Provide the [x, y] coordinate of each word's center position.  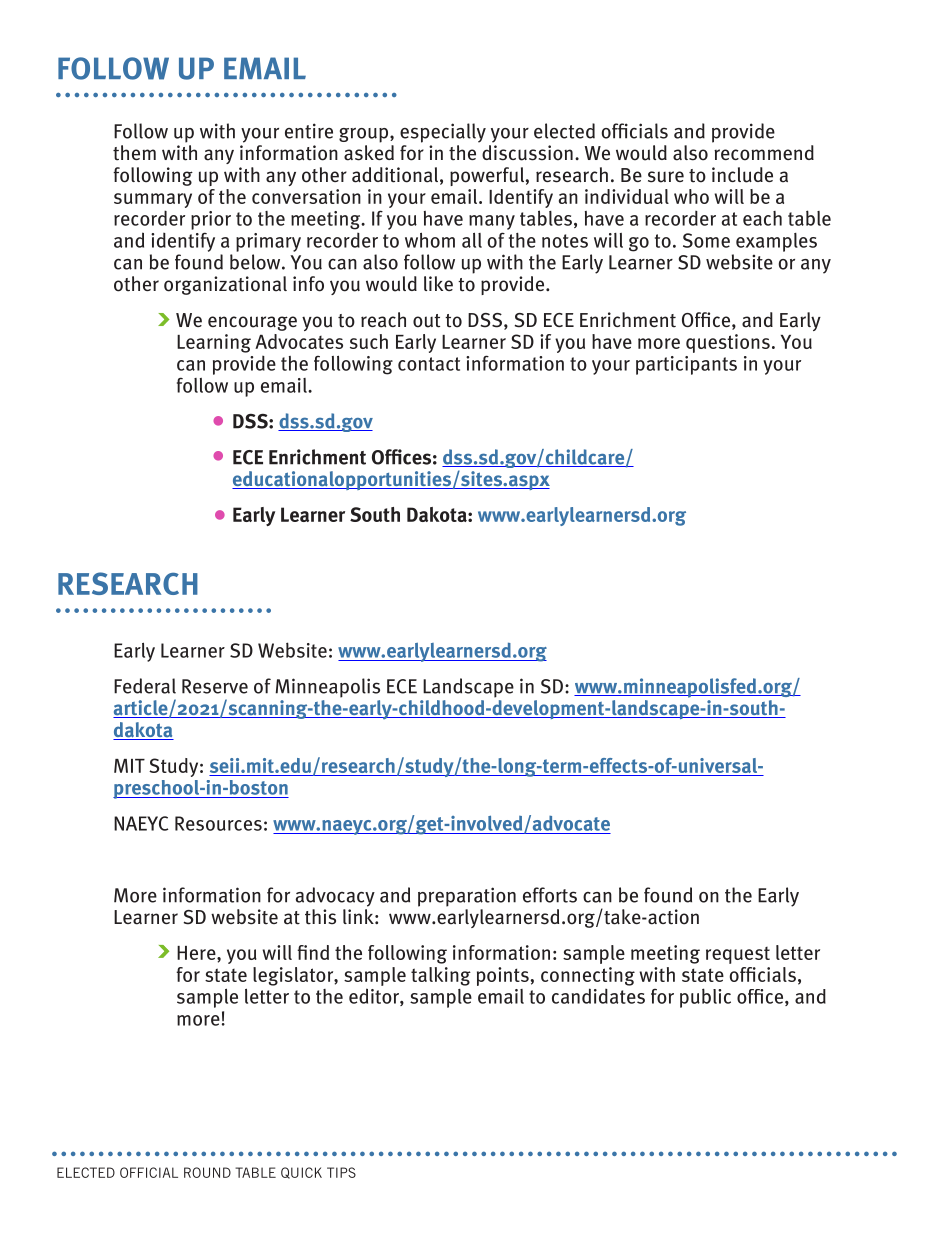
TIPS [341, 1172]
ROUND [207, 1172]
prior [211, 220]
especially [443, 133]
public [705, 998]
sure [666, 177]
